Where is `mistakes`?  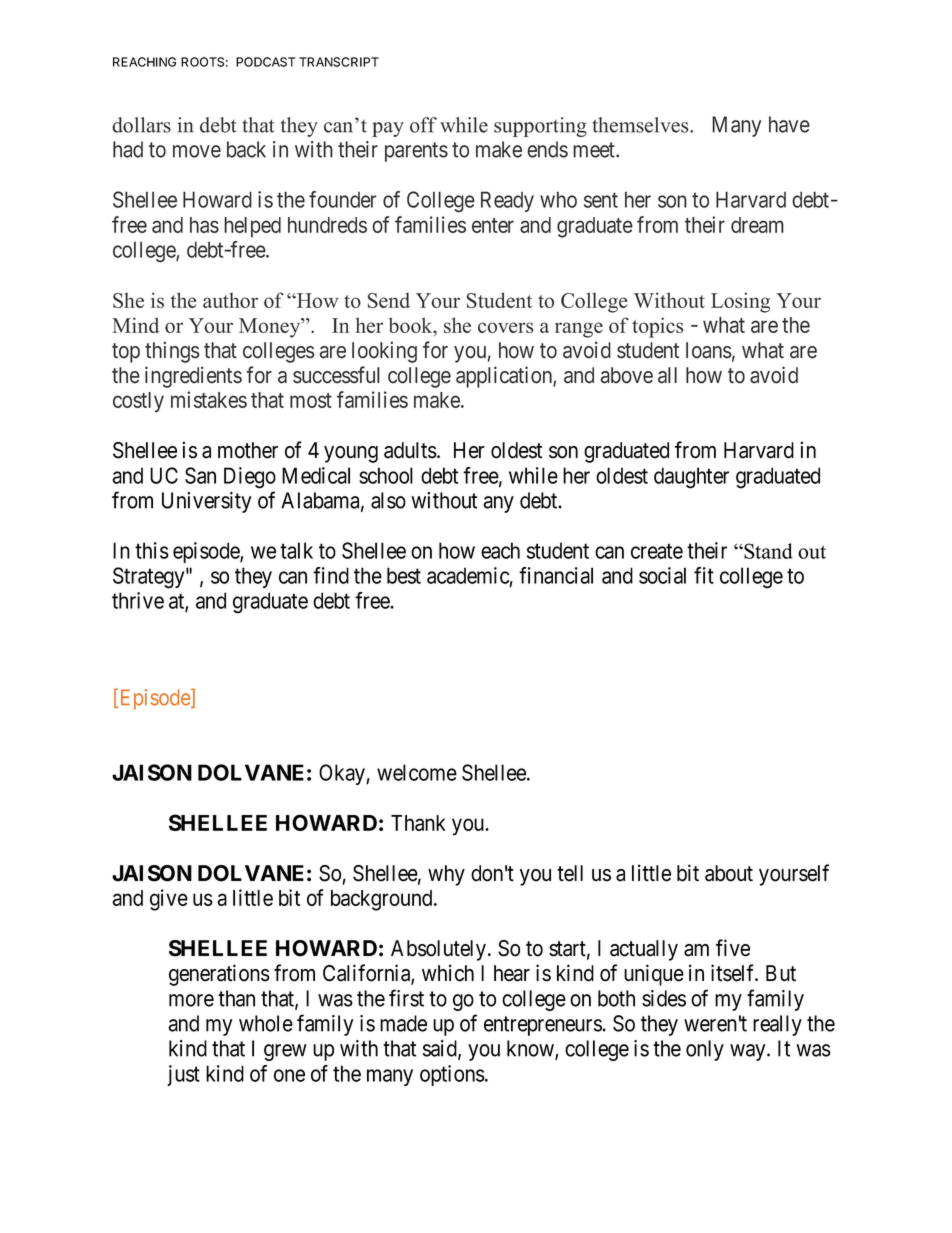 mistakes is located at coordinates (209, 399).
